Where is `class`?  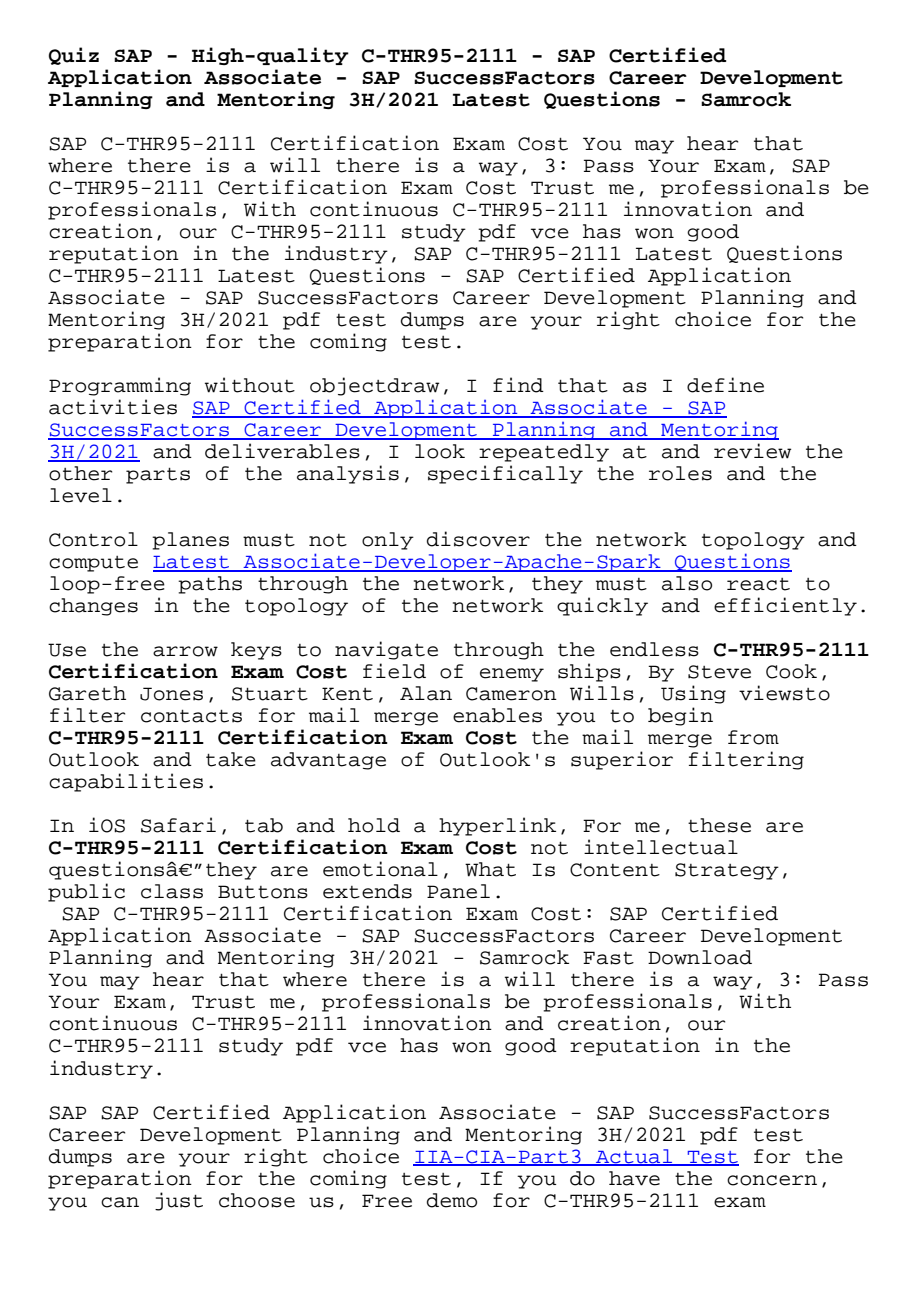
class is located at coordinates (172, 891).
